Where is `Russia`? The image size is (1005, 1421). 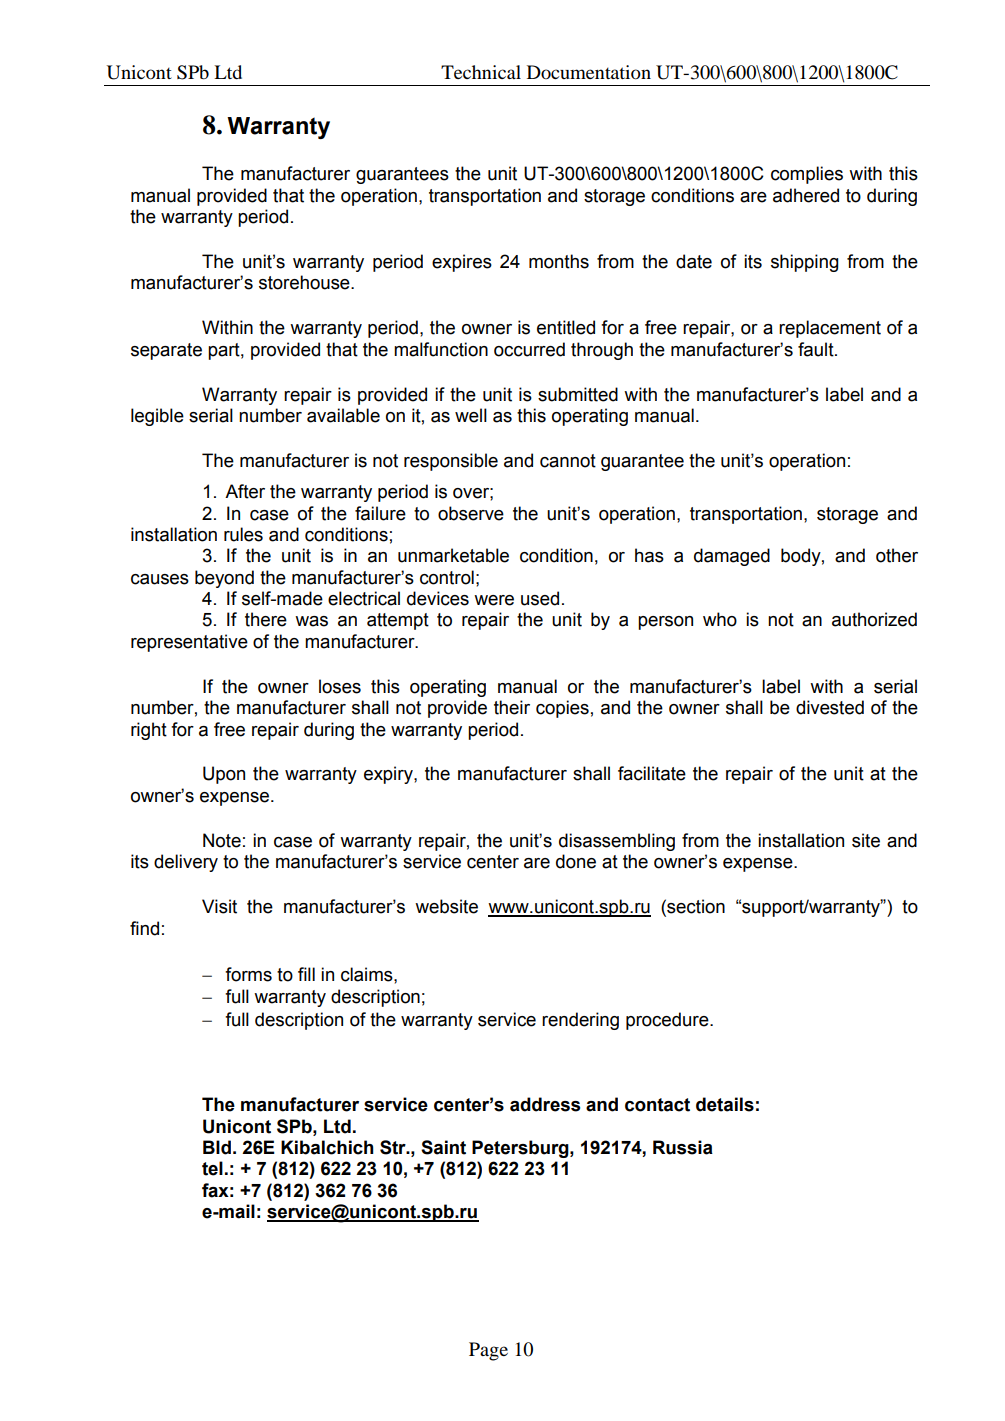
Russia is located at coordinates (683, 1147).
